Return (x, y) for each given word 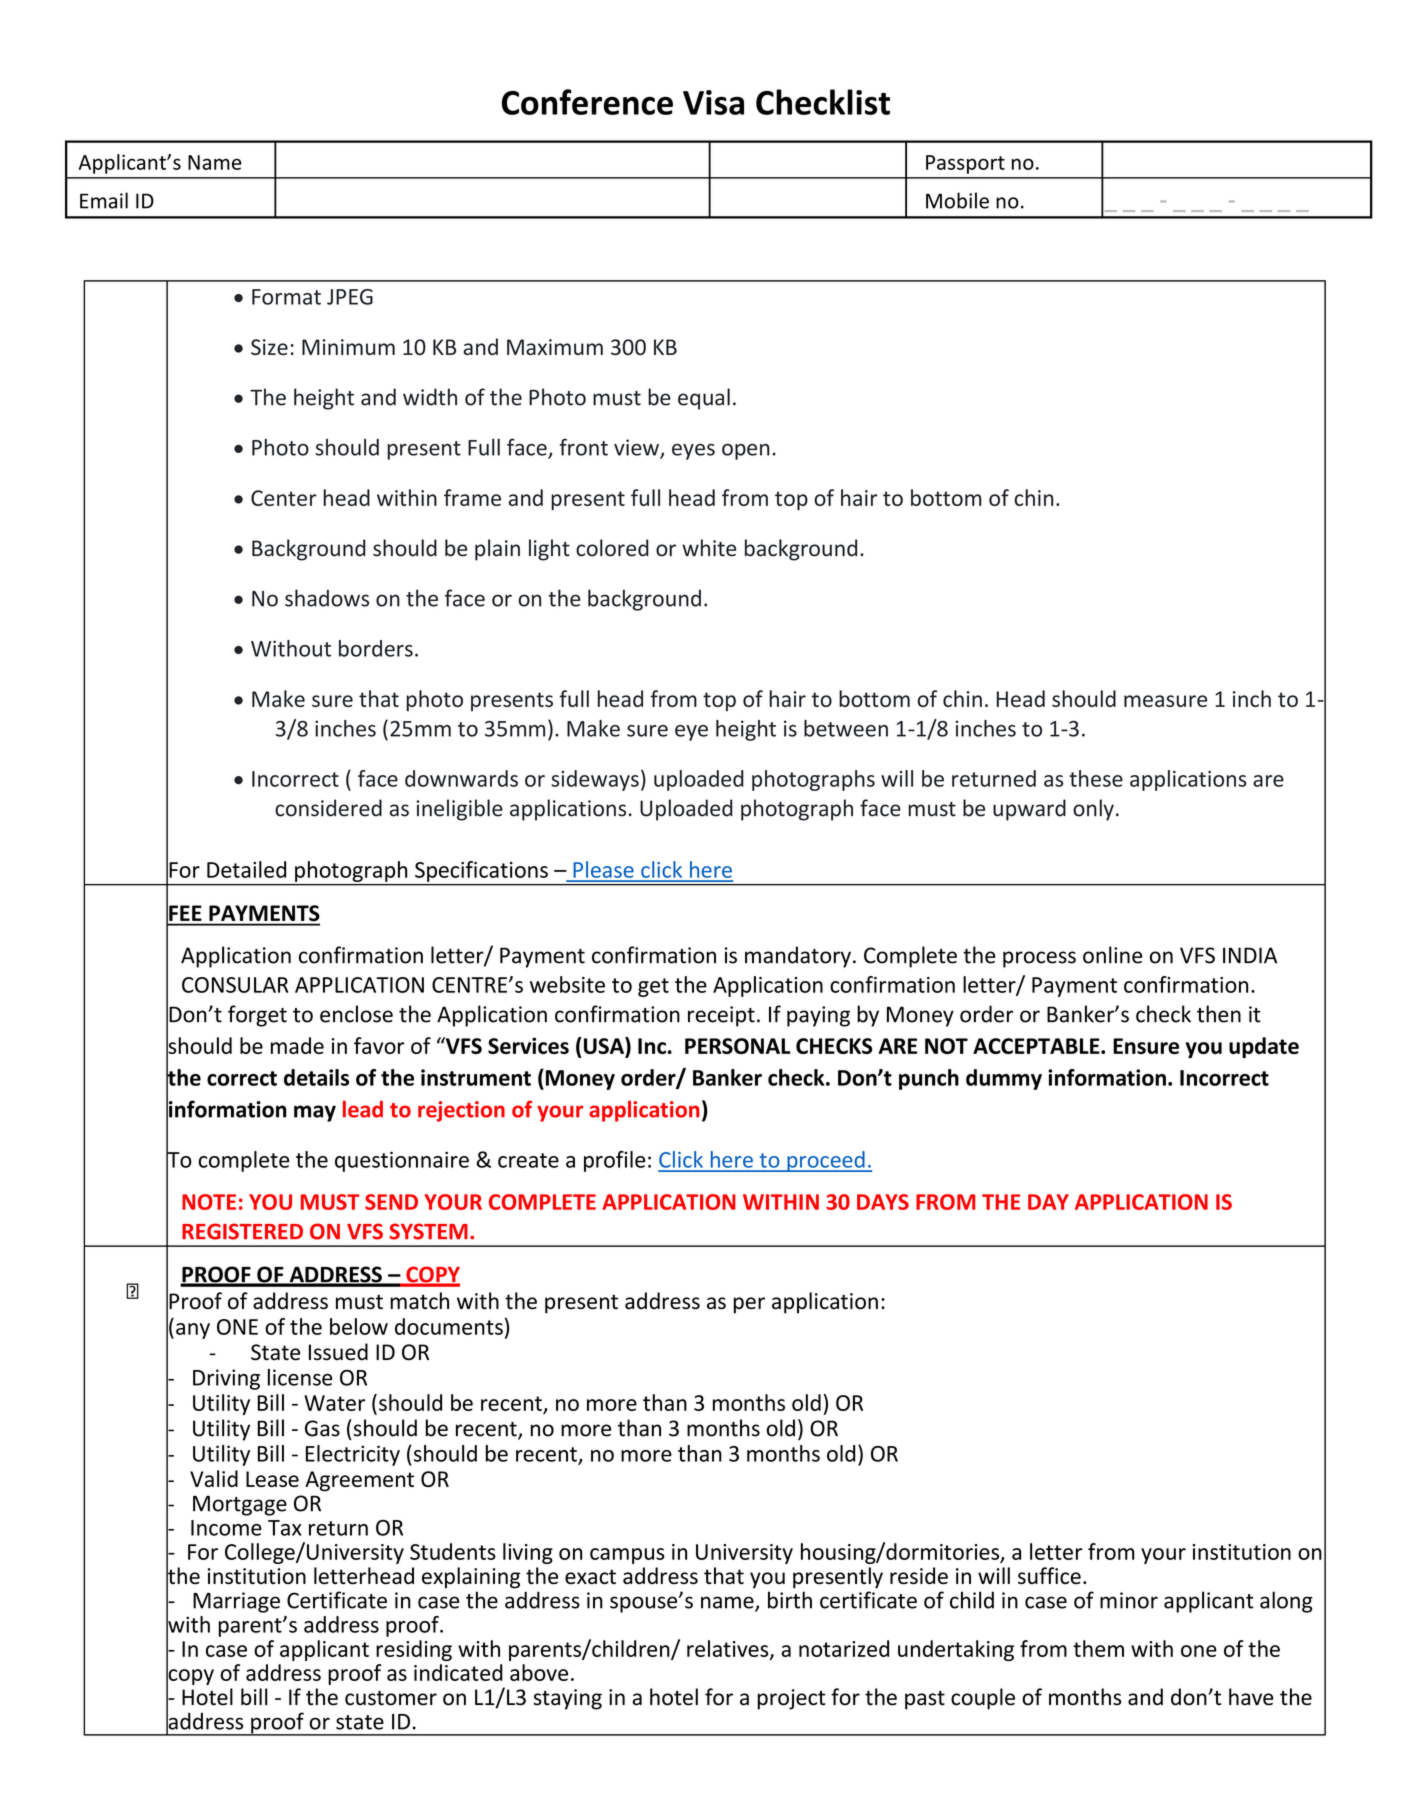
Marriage (236, 1602)
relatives (729, 1649)
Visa (713, 102)
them (1098, 1648)
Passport (965, 164)
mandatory (798, 957)
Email (104, 200)
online (1113, 955)
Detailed (246, 869)
